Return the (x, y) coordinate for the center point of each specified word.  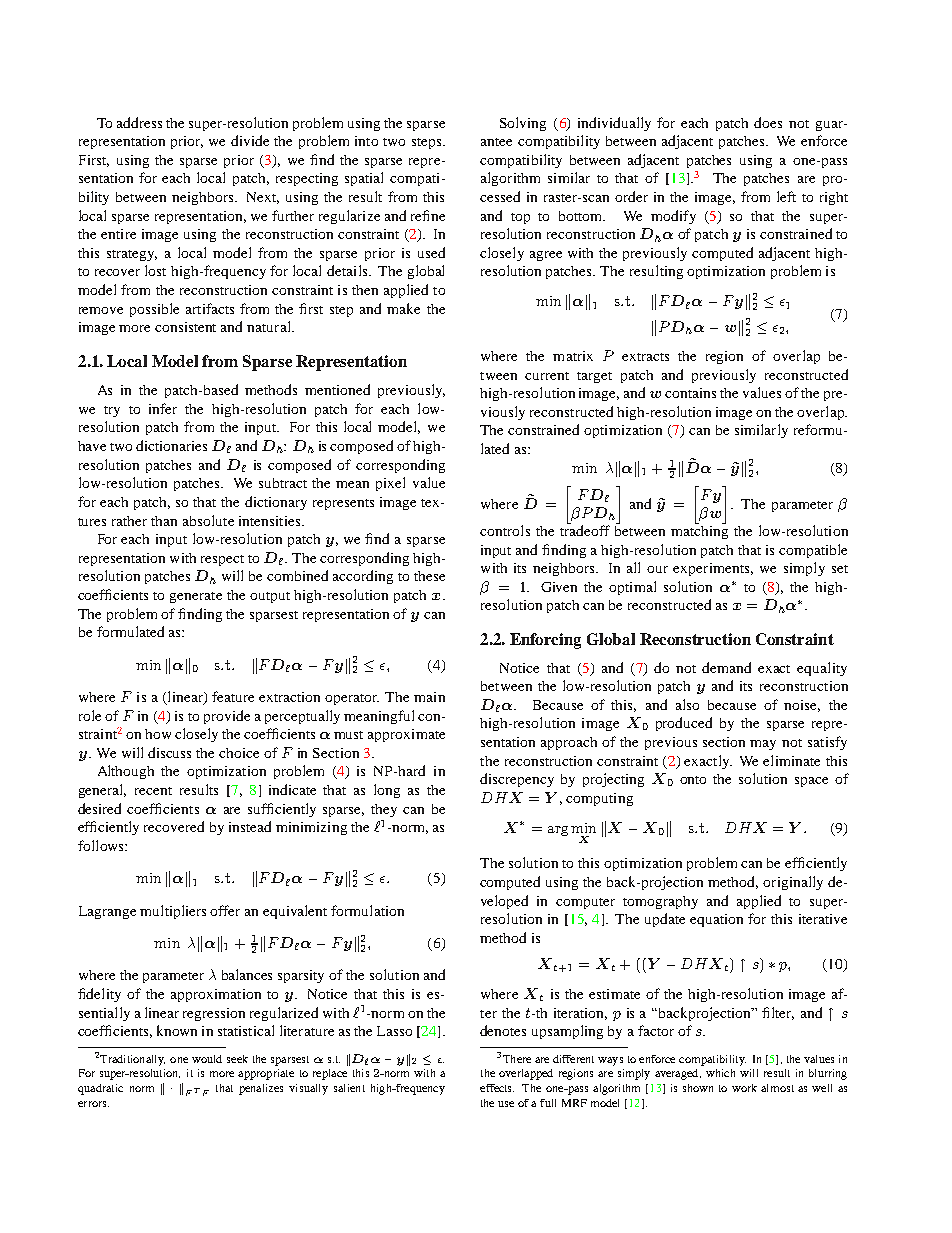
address (139, 122)
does (768, 122)
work (744, 1088)
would (207, 1059)
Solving (523, 124)
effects (497, 1088)
